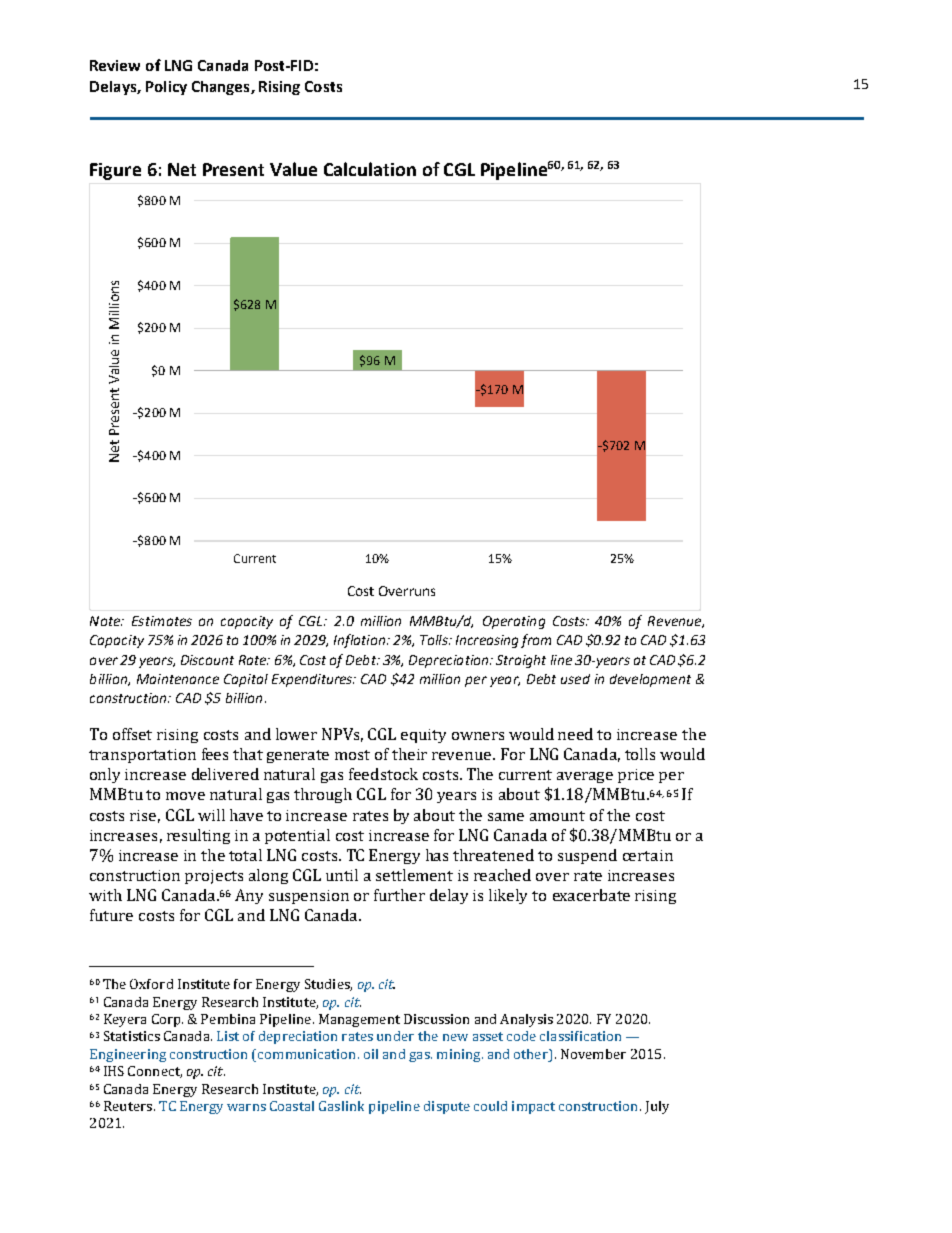 This document has height=1233, width=952. What do you see at coordinates (142, 756) in the document?
I see `transportation` at bounding box center [142, 756].
